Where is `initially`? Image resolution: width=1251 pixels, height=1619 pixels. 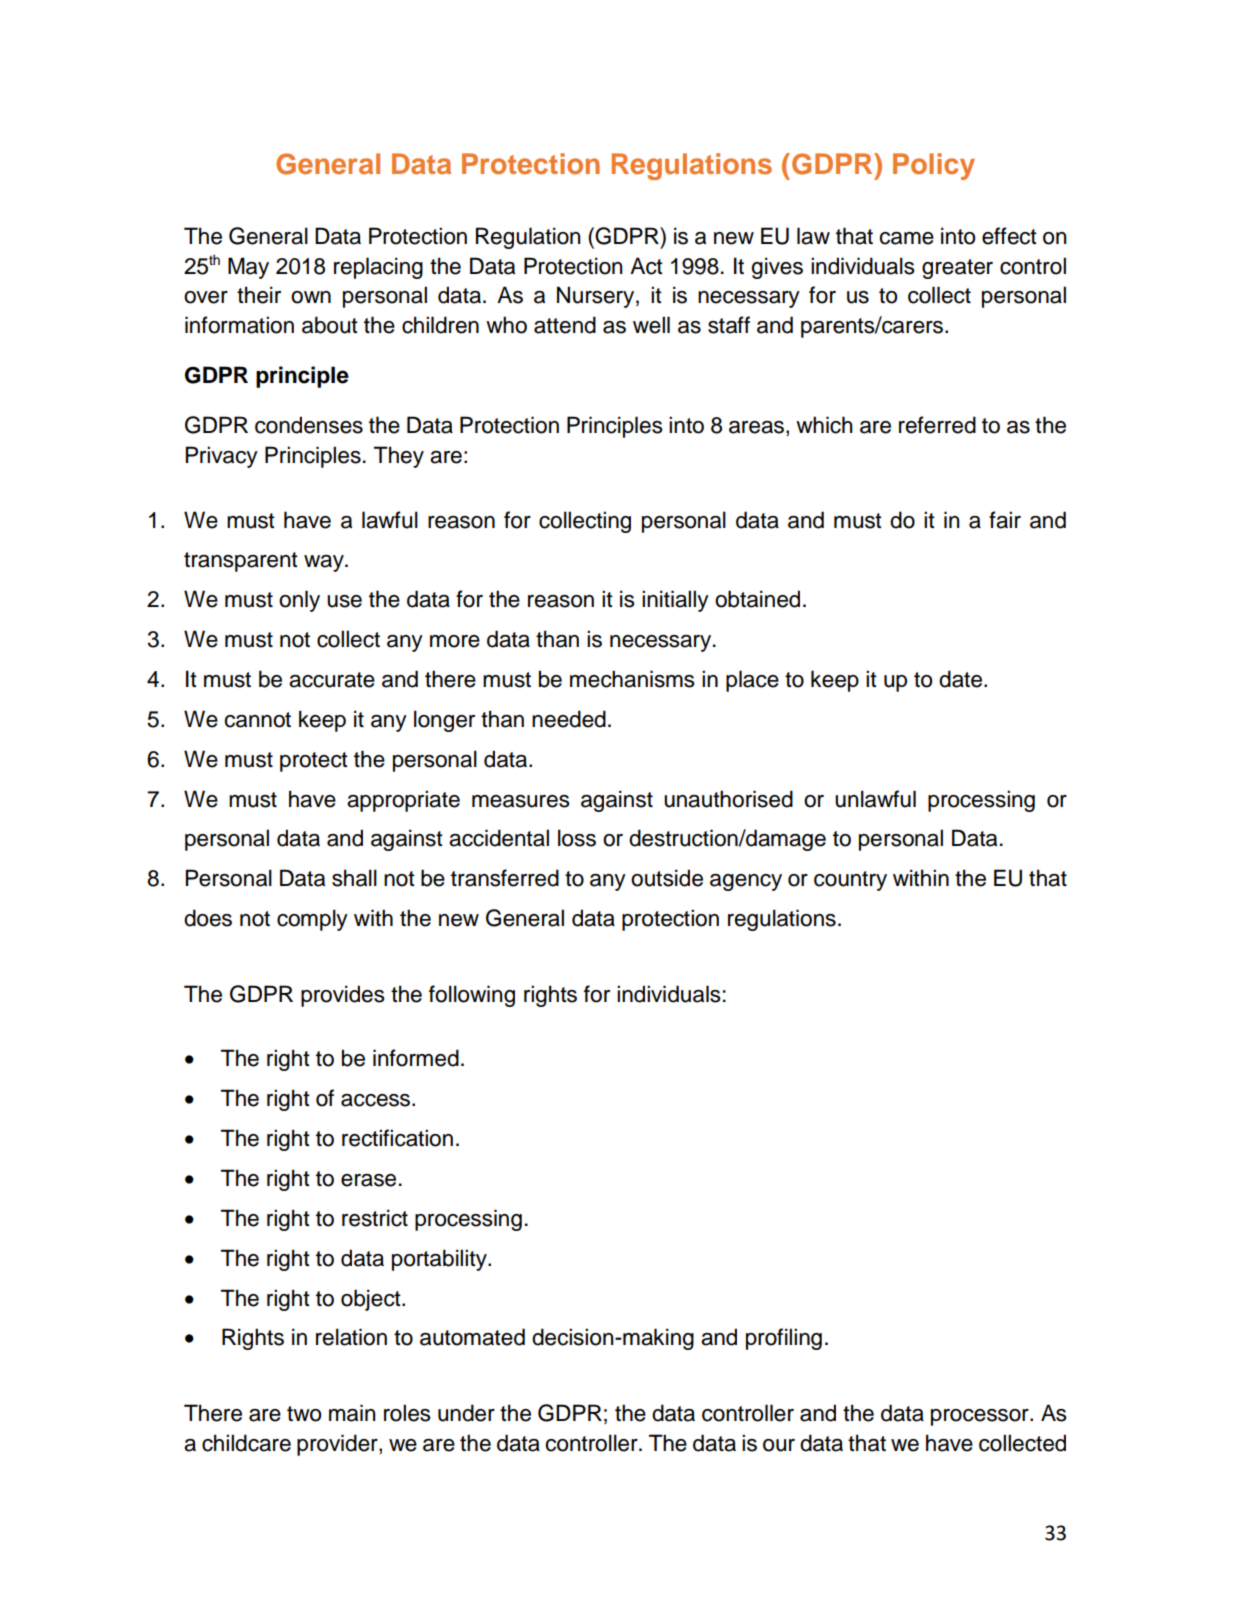 initially is located at coordinates (675, 601).
